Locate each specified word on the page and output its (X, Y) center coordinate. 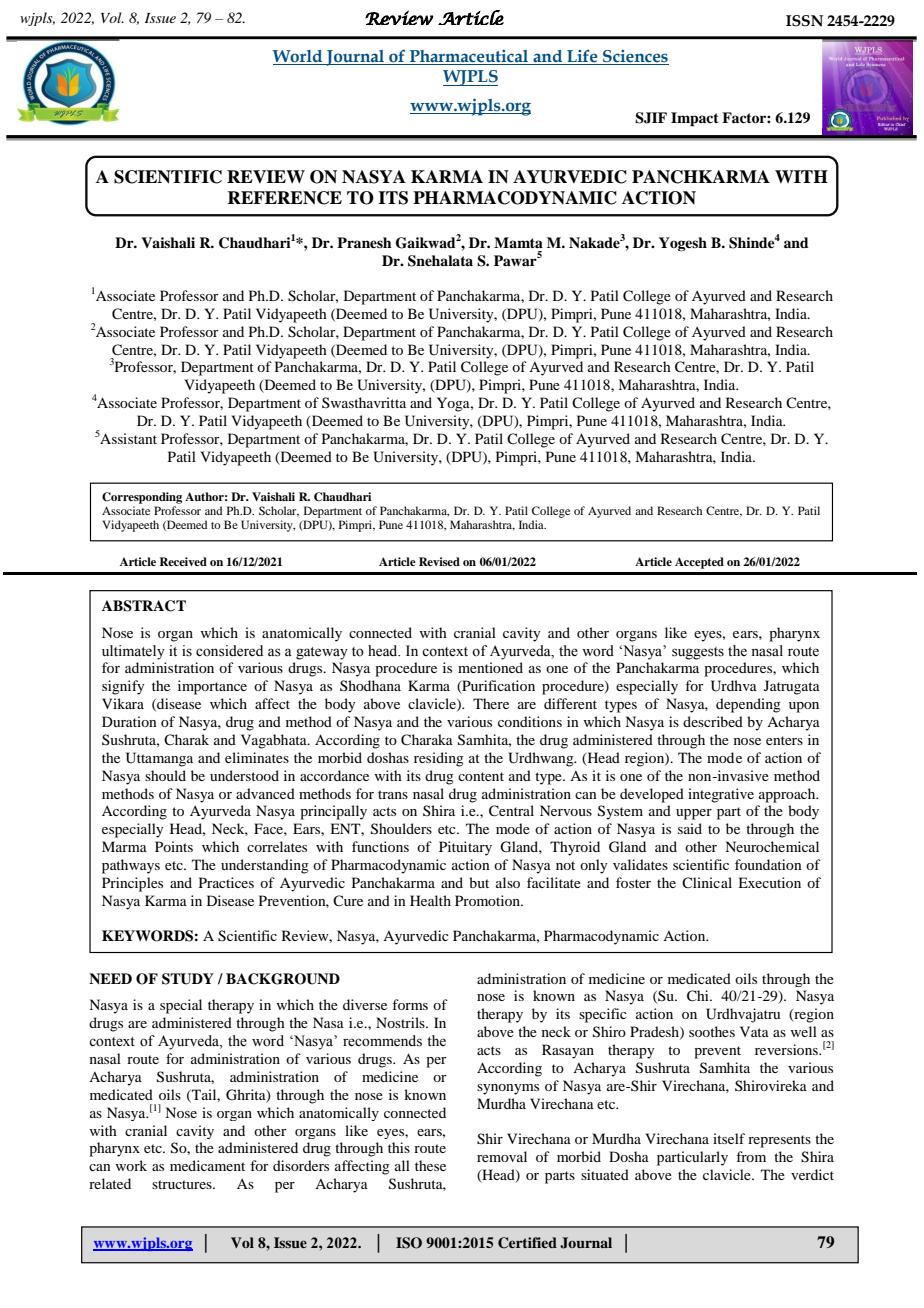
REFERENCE (284, 198)
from (751, 1156)
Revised (439, 561)
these (430, 1165)
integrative (721, 795)
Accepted (699, 563)
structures (183, 1184)
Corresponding (142, 498)
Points (174, 846)
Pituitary (465, 848)
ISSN (804, 21)
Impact (695, 119)
